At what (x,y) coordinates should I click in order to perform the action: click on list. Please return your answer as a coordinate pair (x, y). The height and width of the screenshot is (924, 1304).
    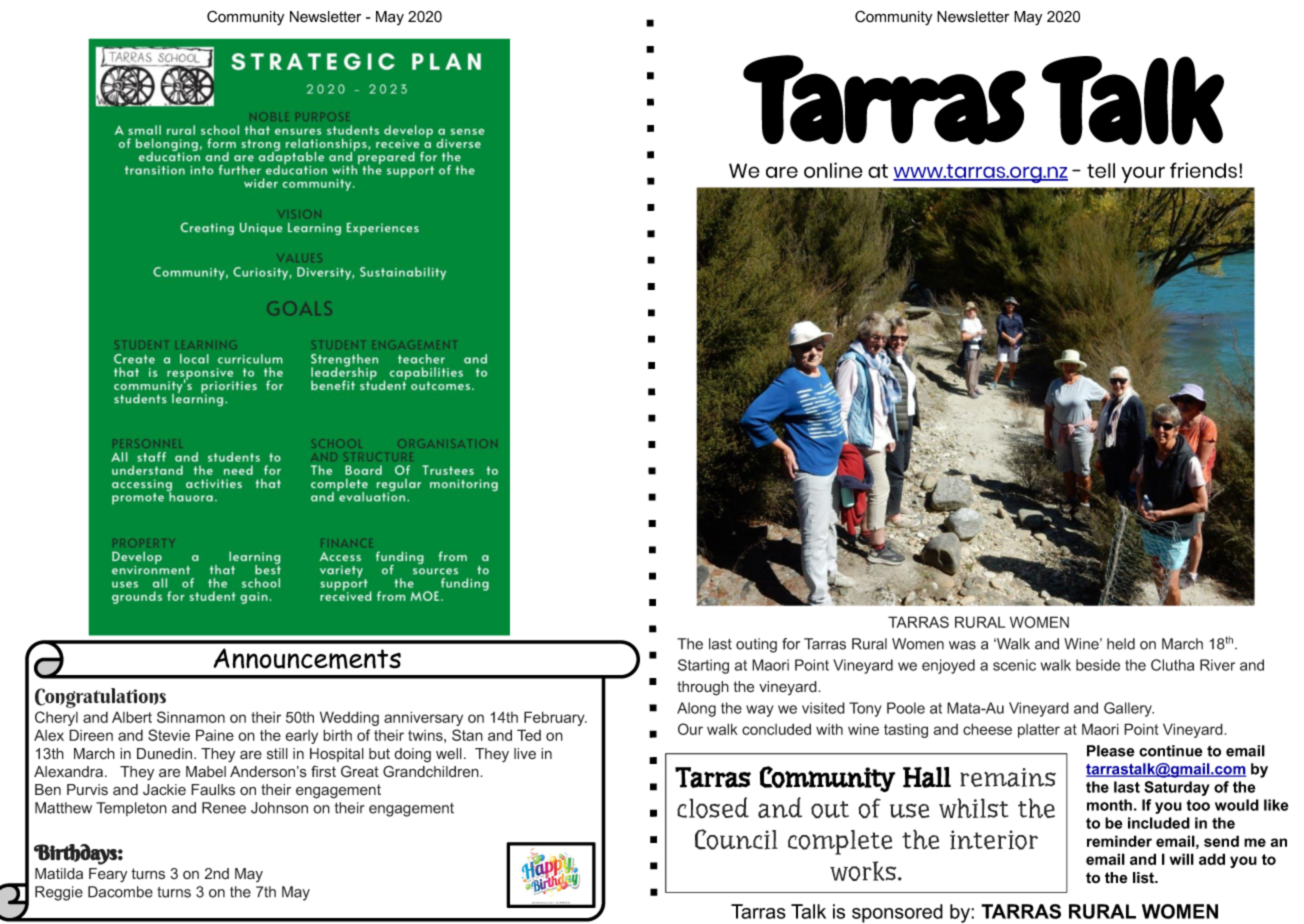
    Looking at the image, I should click on (1145, 878).
